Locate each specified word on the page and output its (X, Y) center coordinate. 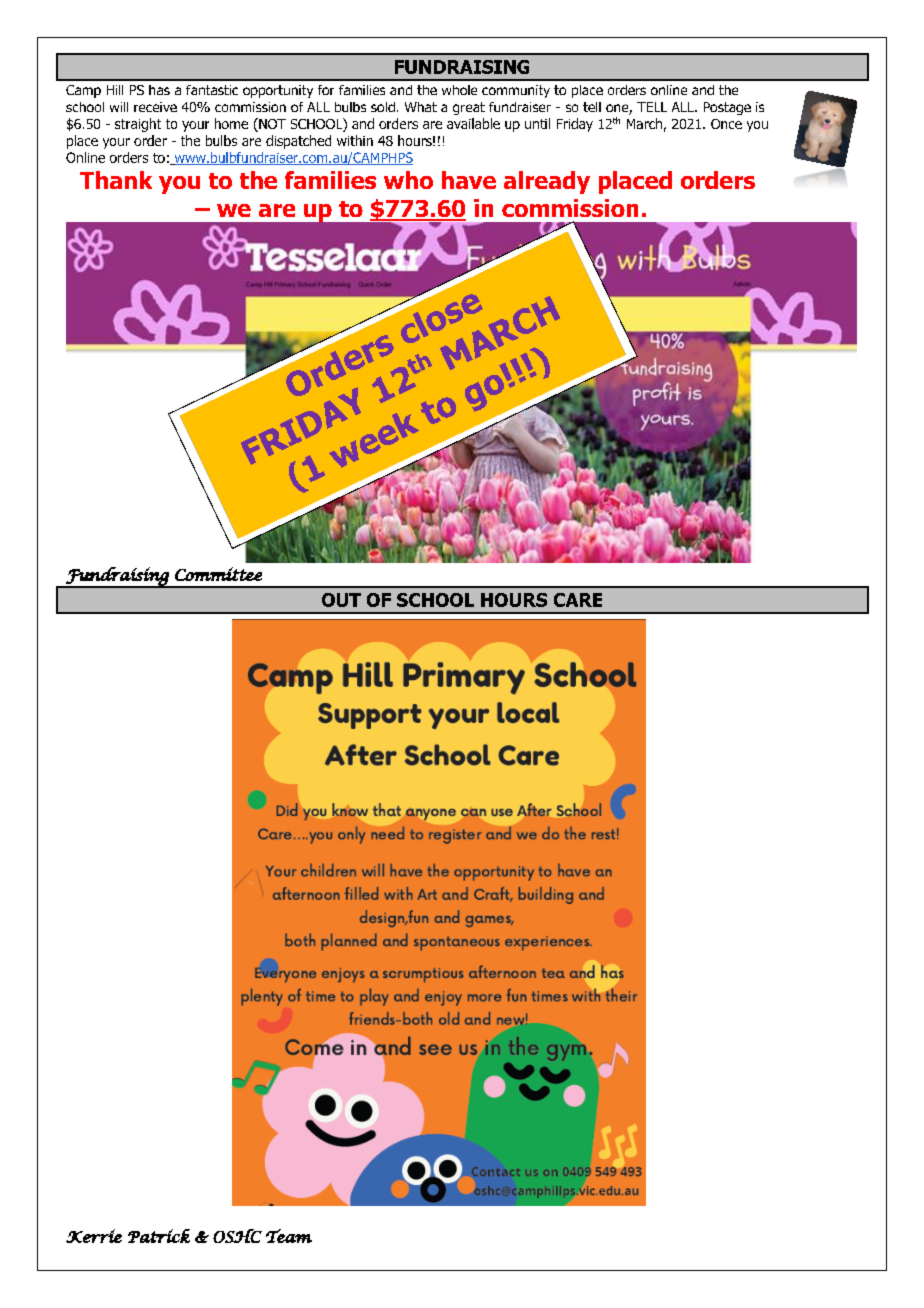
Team (289, 1236)
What (421, 107)
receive (155, 107)
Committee (218, 574)
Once (726, 124)
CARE (578, 600)
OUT (341, 600)
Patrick (159, 1236)
